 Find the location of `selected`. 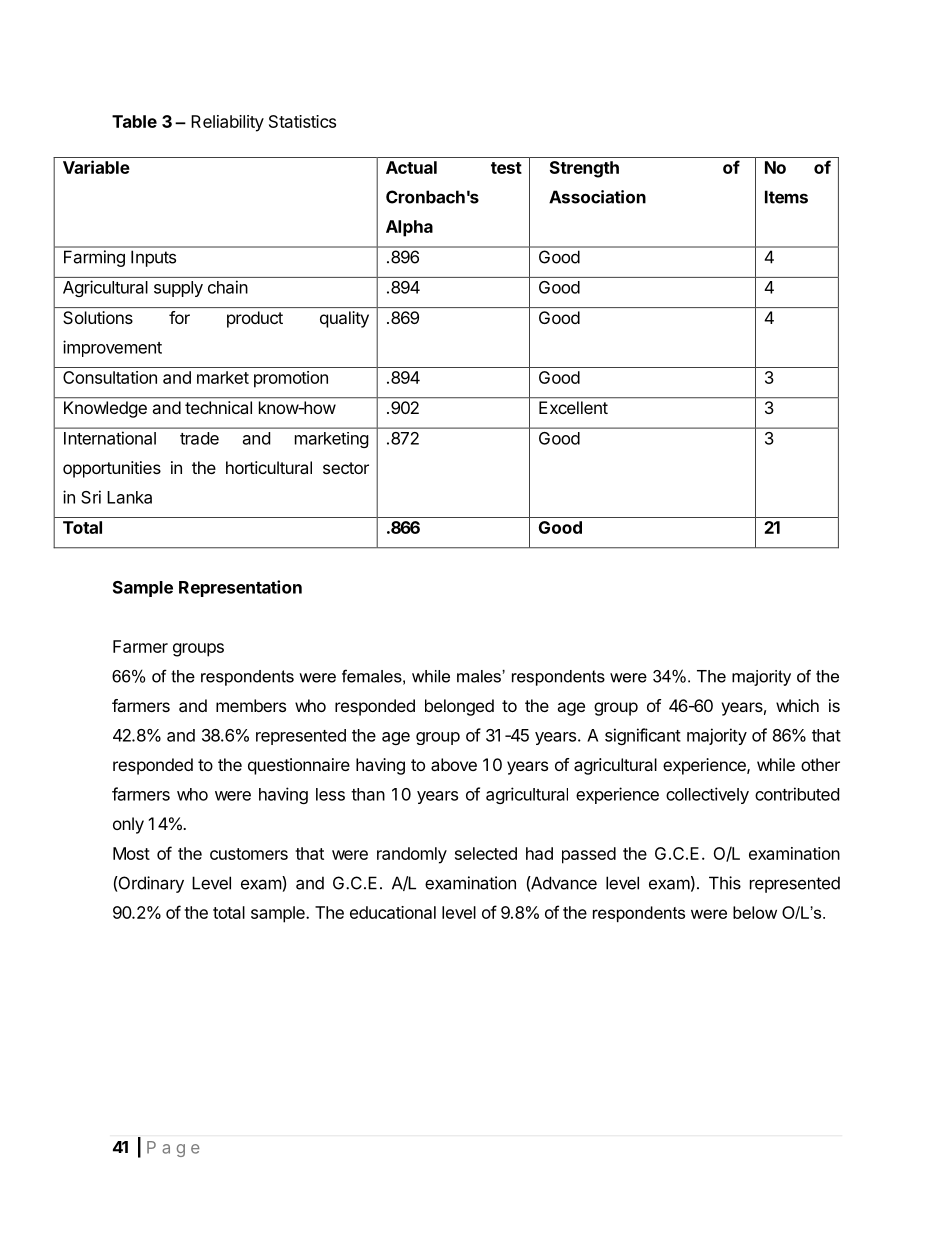

selected is located at coordinates (486, 853).
